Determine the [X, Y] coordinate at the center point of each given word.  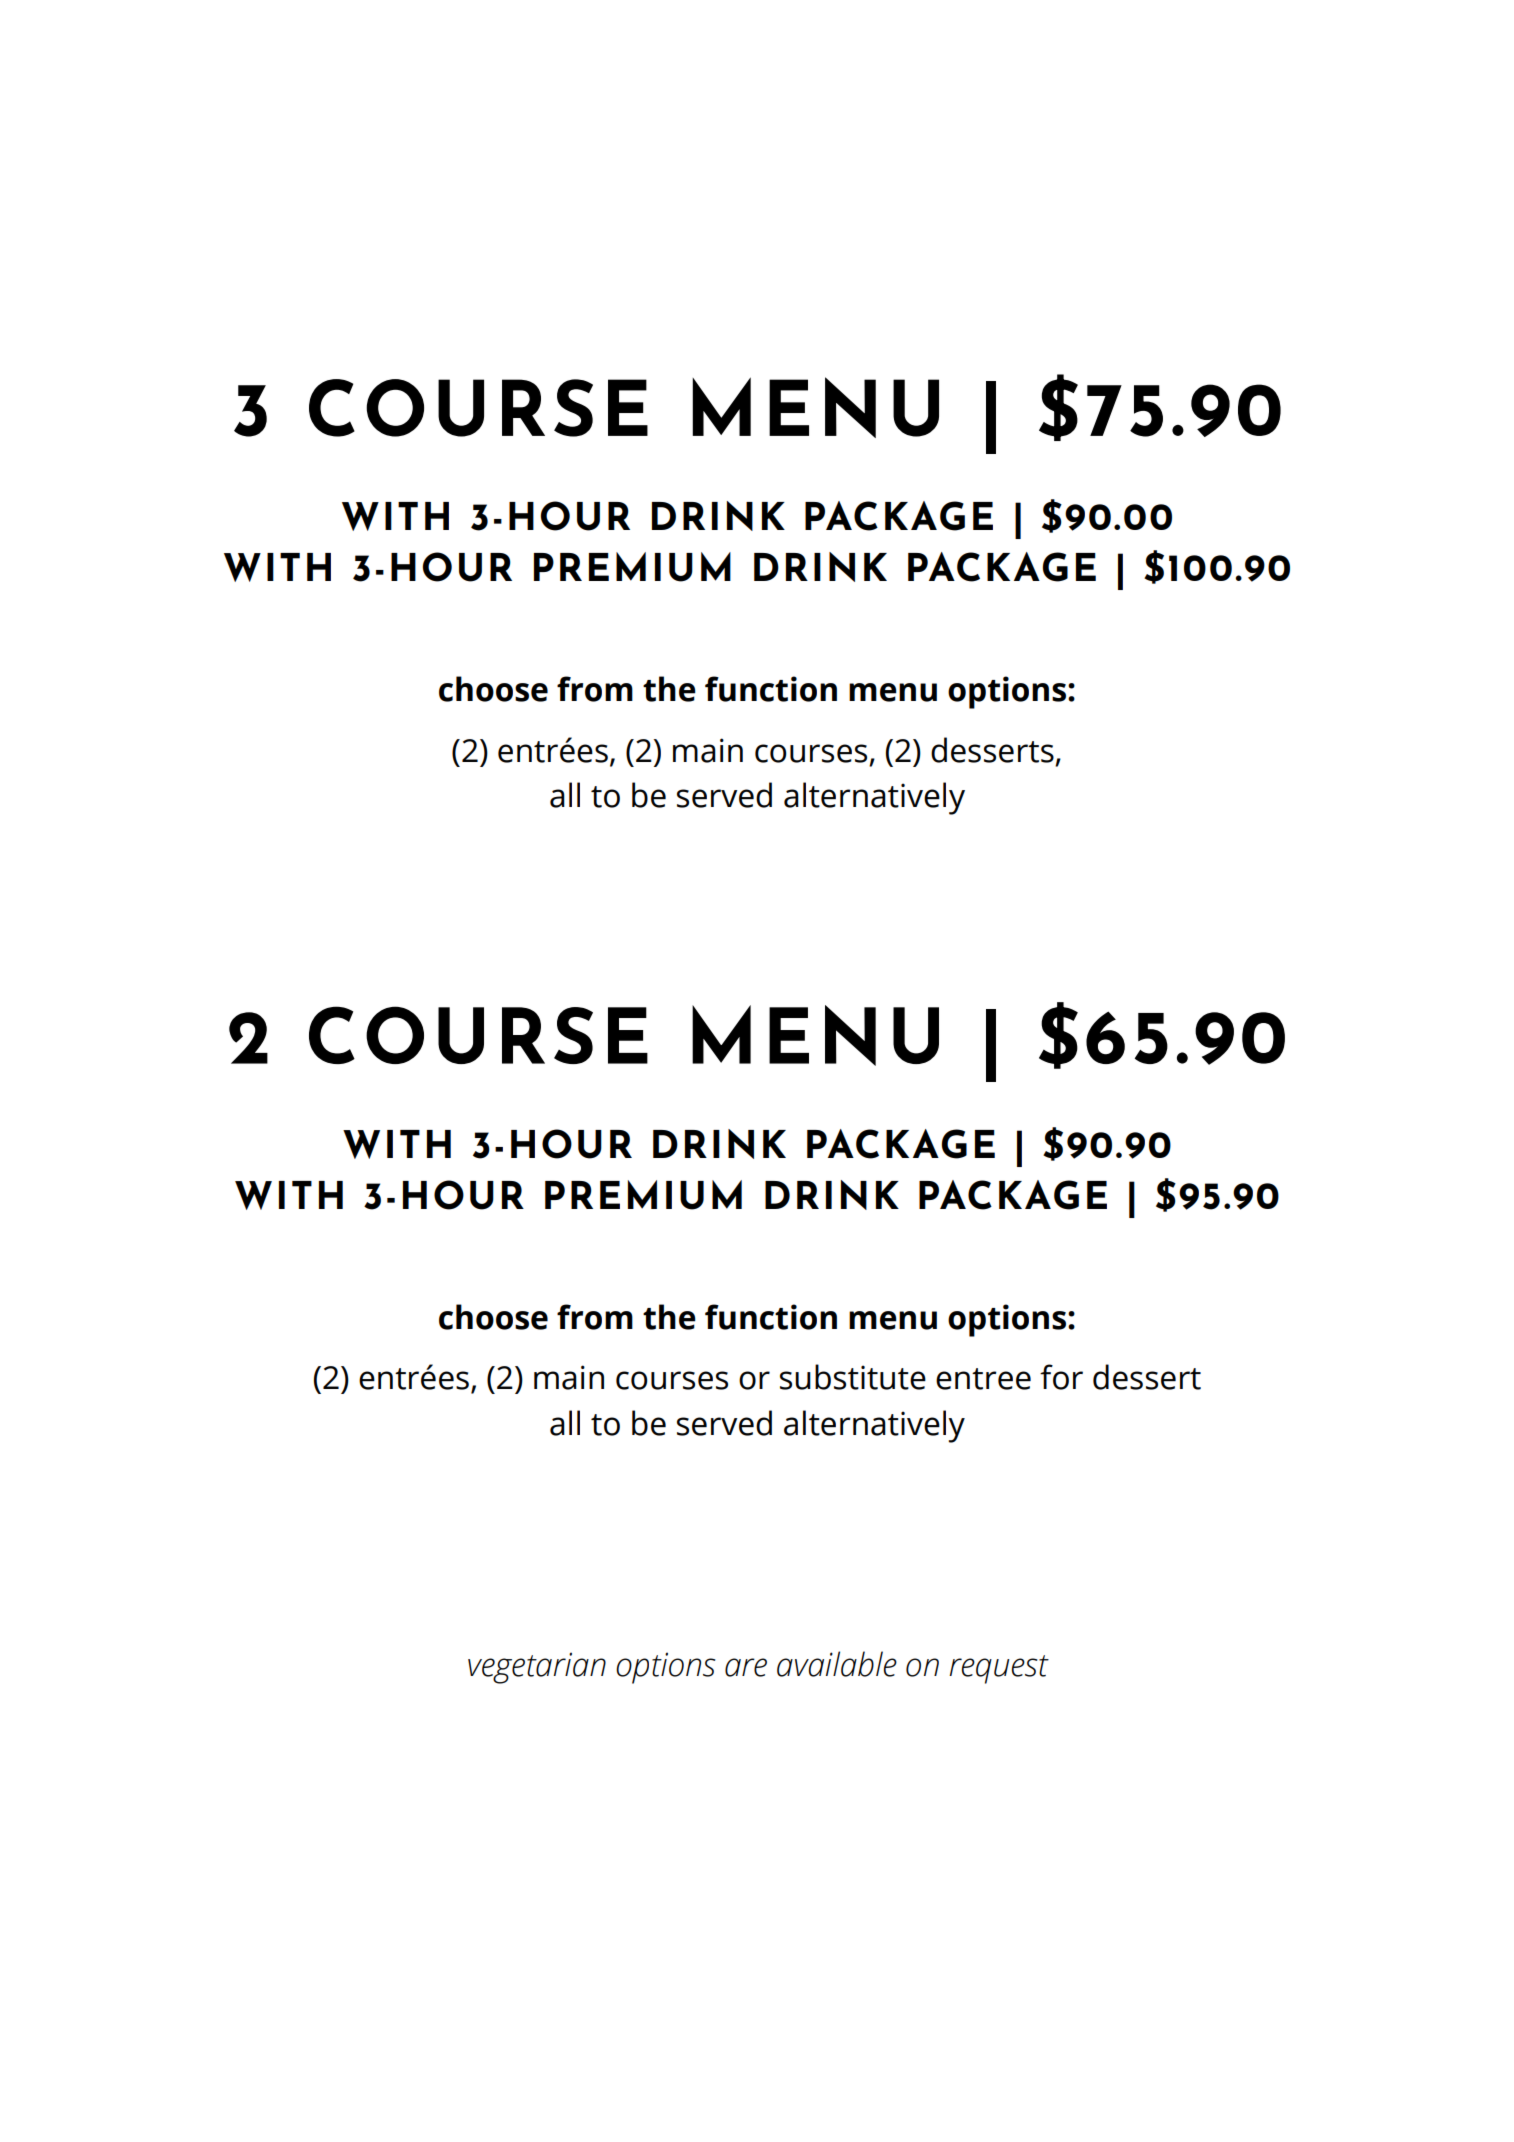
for [1061, 1377]
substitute [853, 1377]
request [999, 1669]
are [746, 1667]
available [837, 1664]
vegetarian [537, 1668]
